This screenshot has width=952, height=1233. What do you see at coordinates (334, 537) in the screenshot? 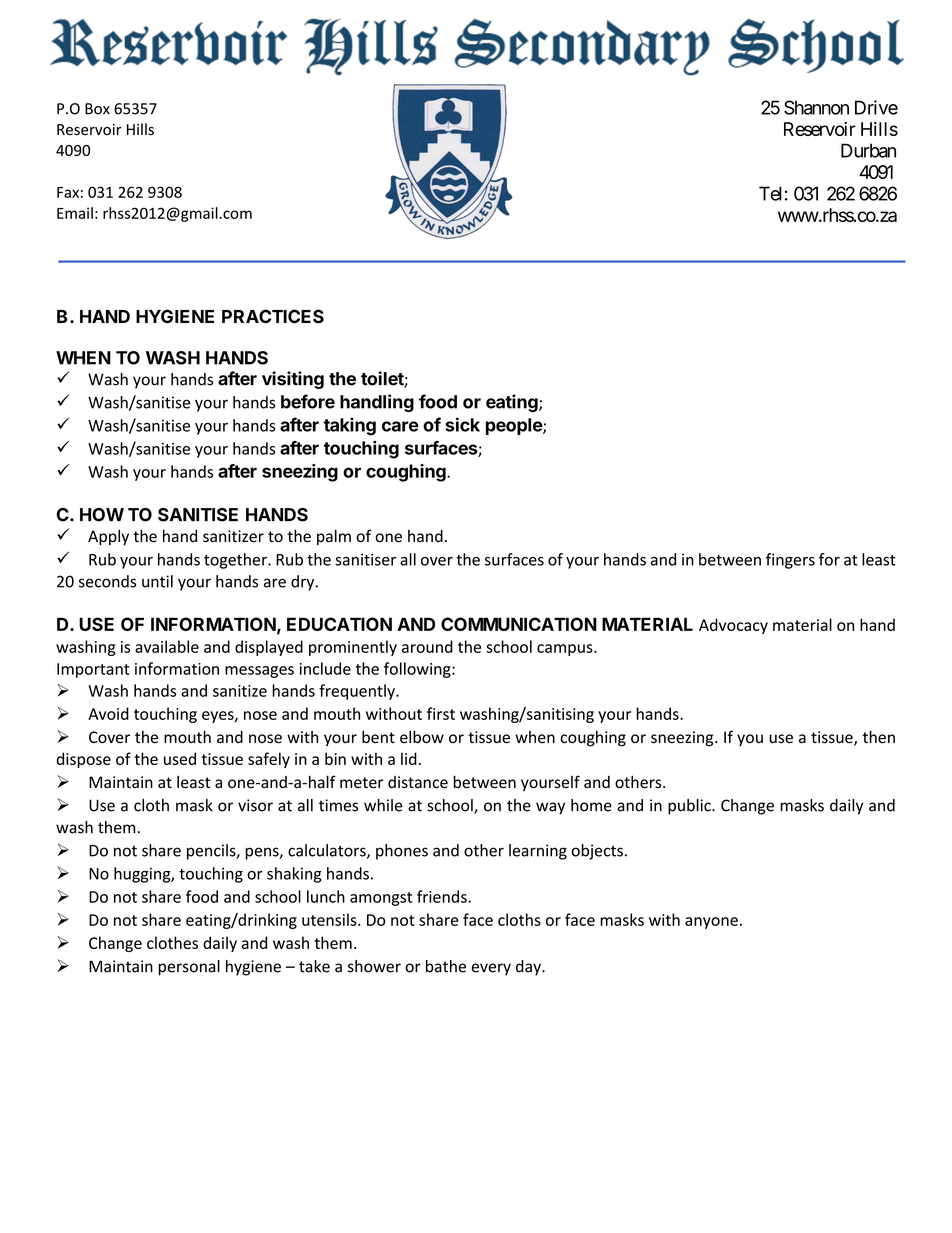
I see `palm` at bounding box center [334, 537].
